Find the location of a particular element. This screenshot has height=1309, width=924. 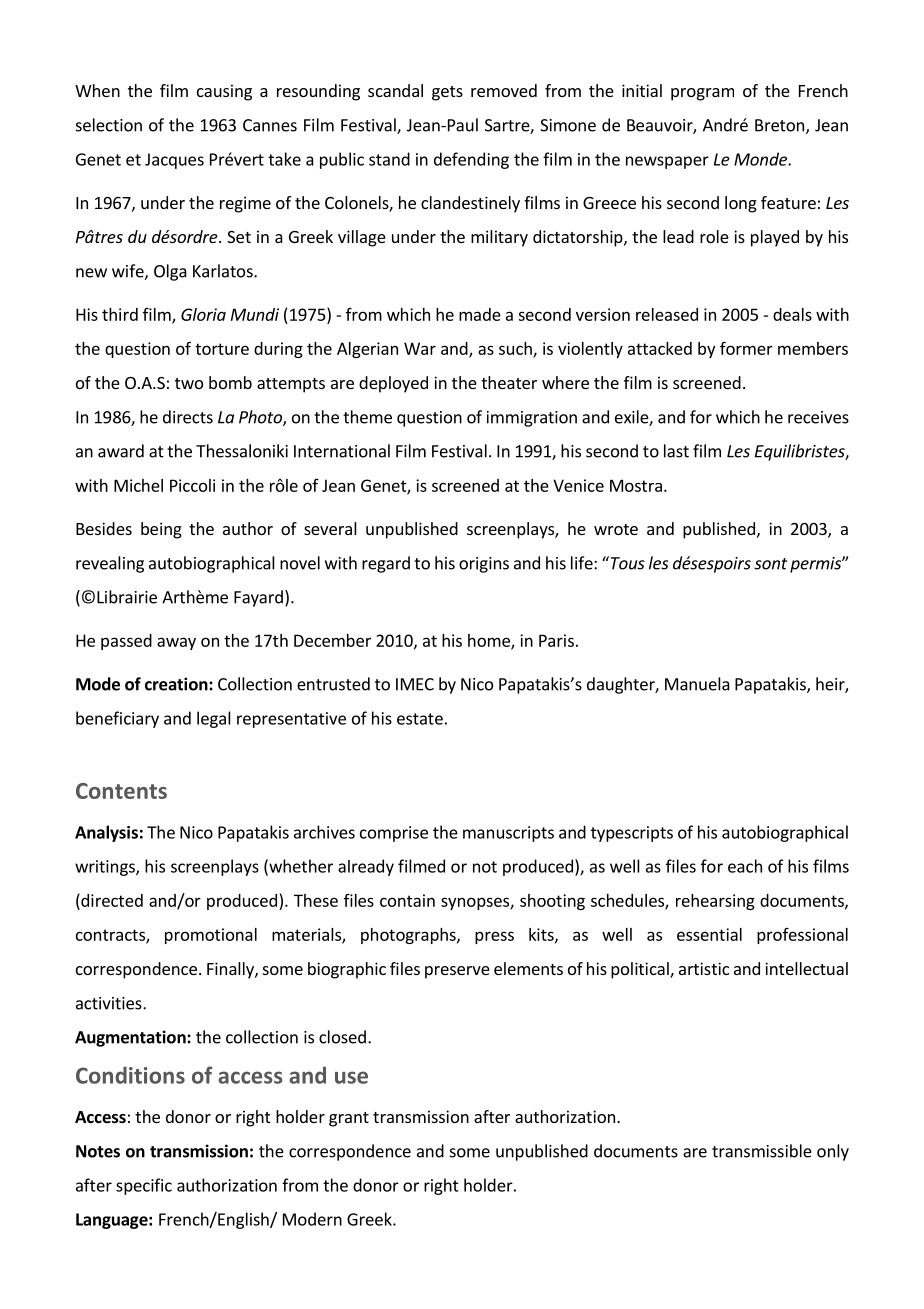

immigration is located at coordinates (532, 419).
